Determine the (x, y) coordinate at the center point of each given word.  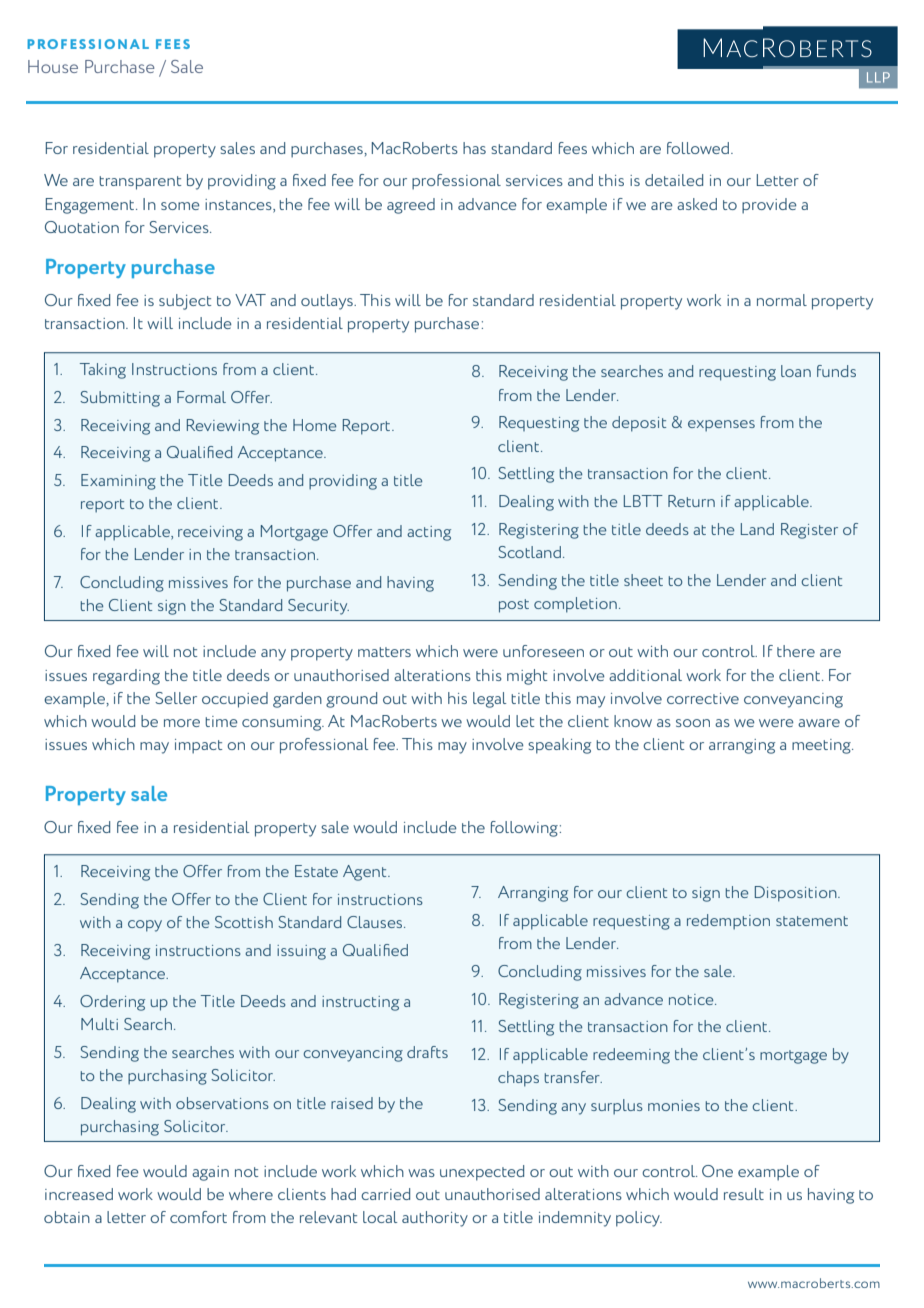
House (53, 66)
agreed (411, 206)
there (796, 651)
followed (698, 148)
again (210, 1173)
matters (384, 652)
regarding (126, 677)
